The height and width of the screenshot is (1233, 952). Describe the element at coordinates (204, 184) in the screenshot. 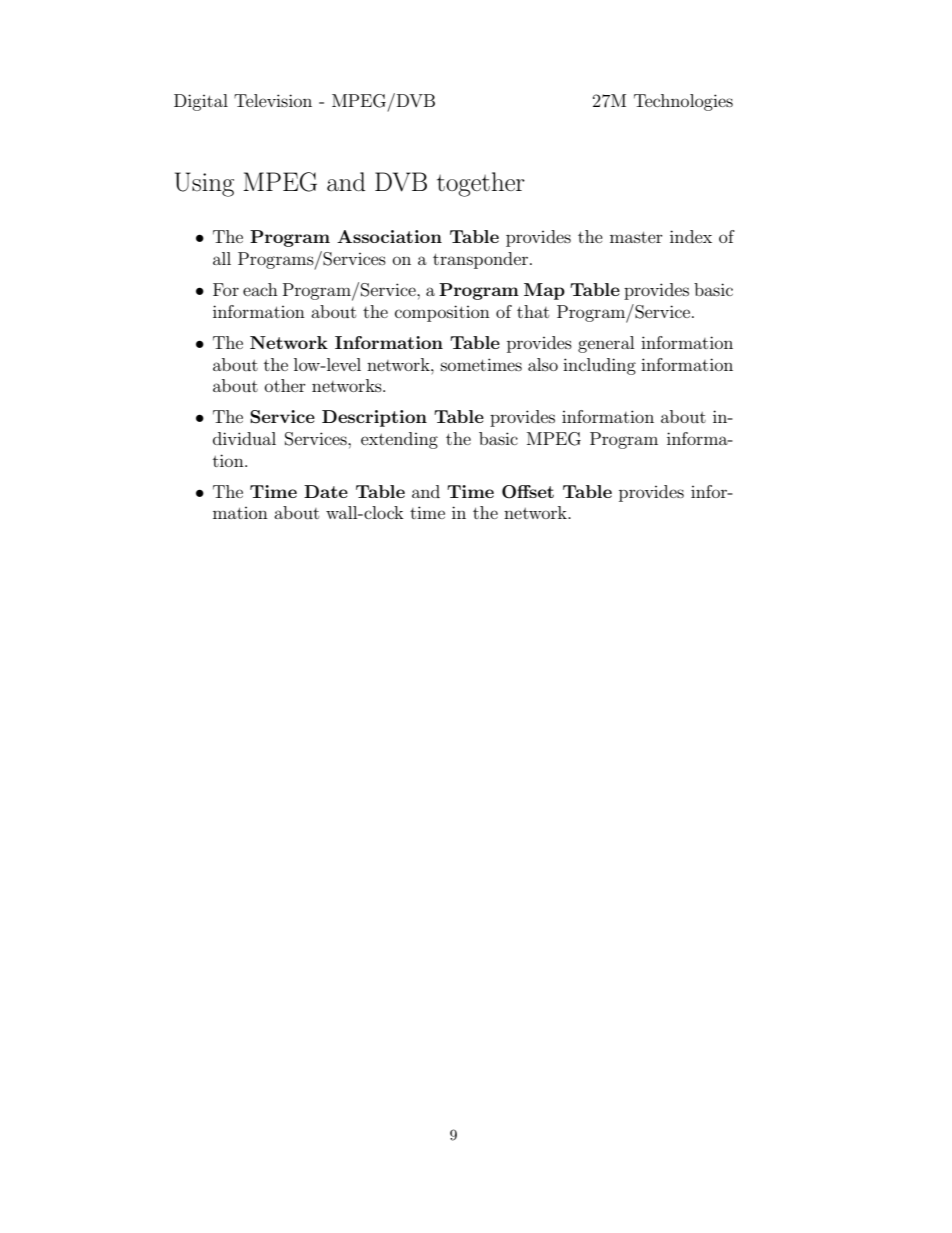

I see `Using` at that location.
